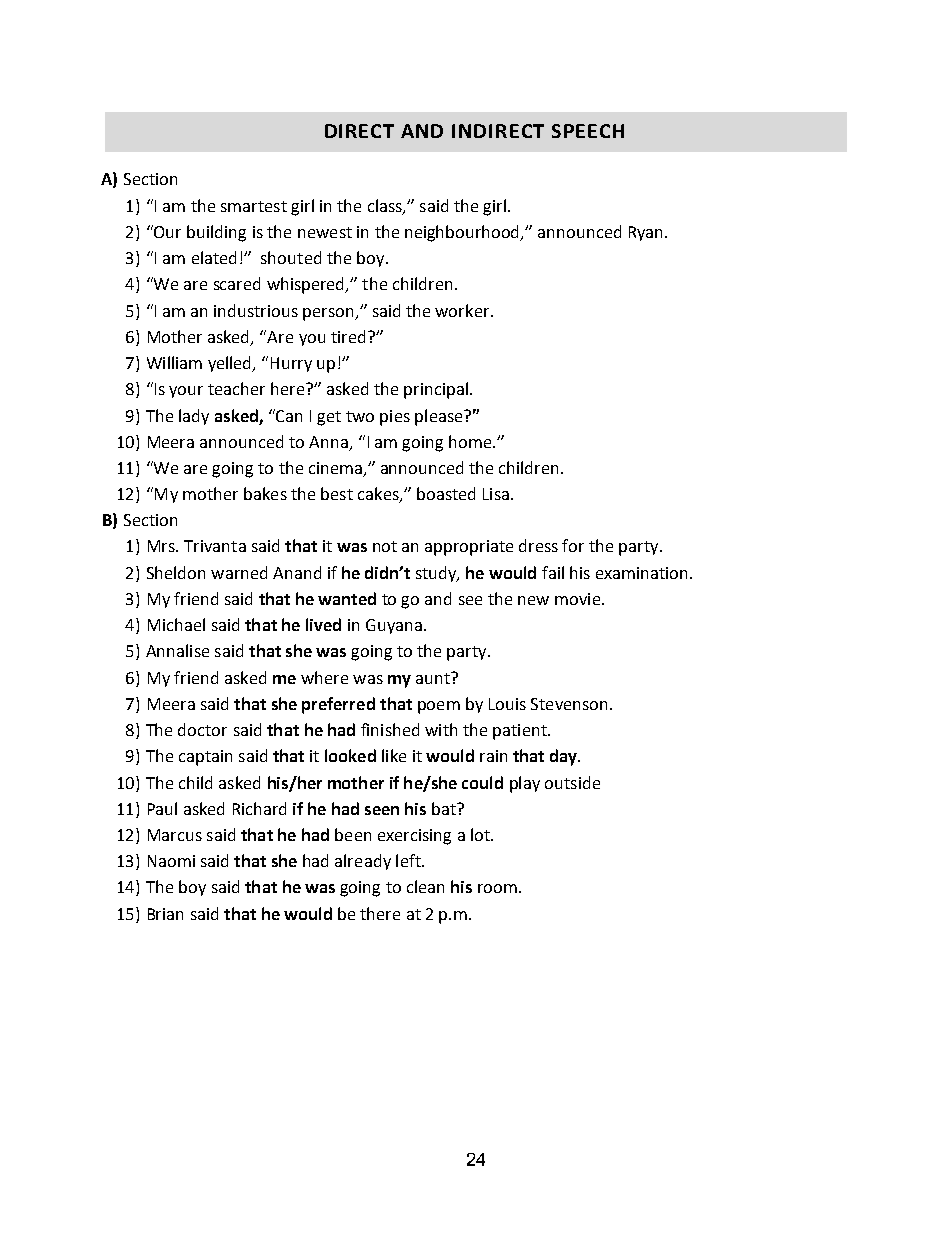  I want to click on movie, so click(577, 599).
